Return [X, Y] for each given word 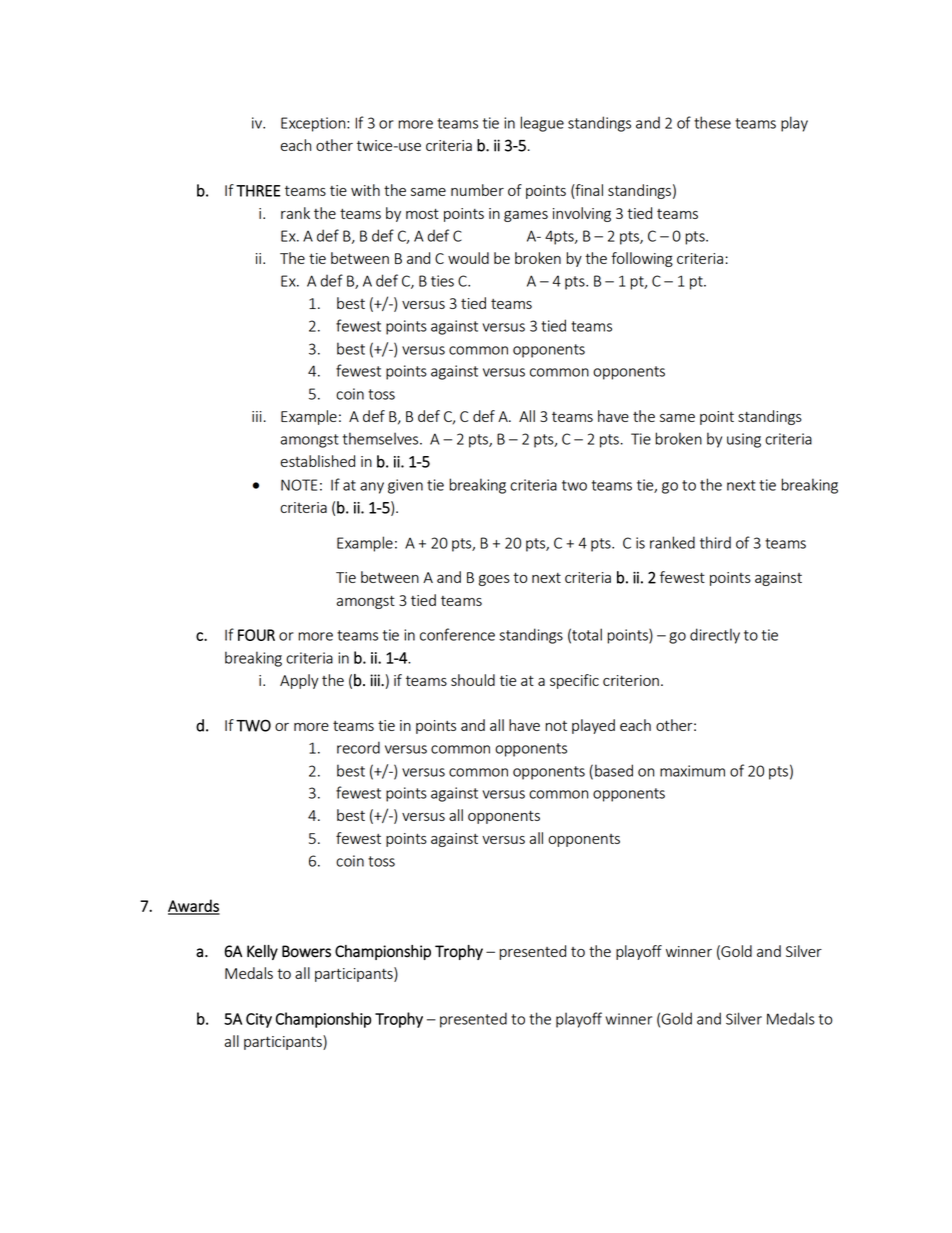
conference [457, 634]
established [317, 461]
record [358, 747]
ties [442, 281]
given [405, 486]
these [712, 122]
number [477, 190]
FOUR [256, 635]
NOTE [299, 485]
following [642, 259]
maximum [692, 771]
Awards [194, 906]
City [259, 1020]
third [715, 542]
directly [715, 636]
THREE [258, 191]
